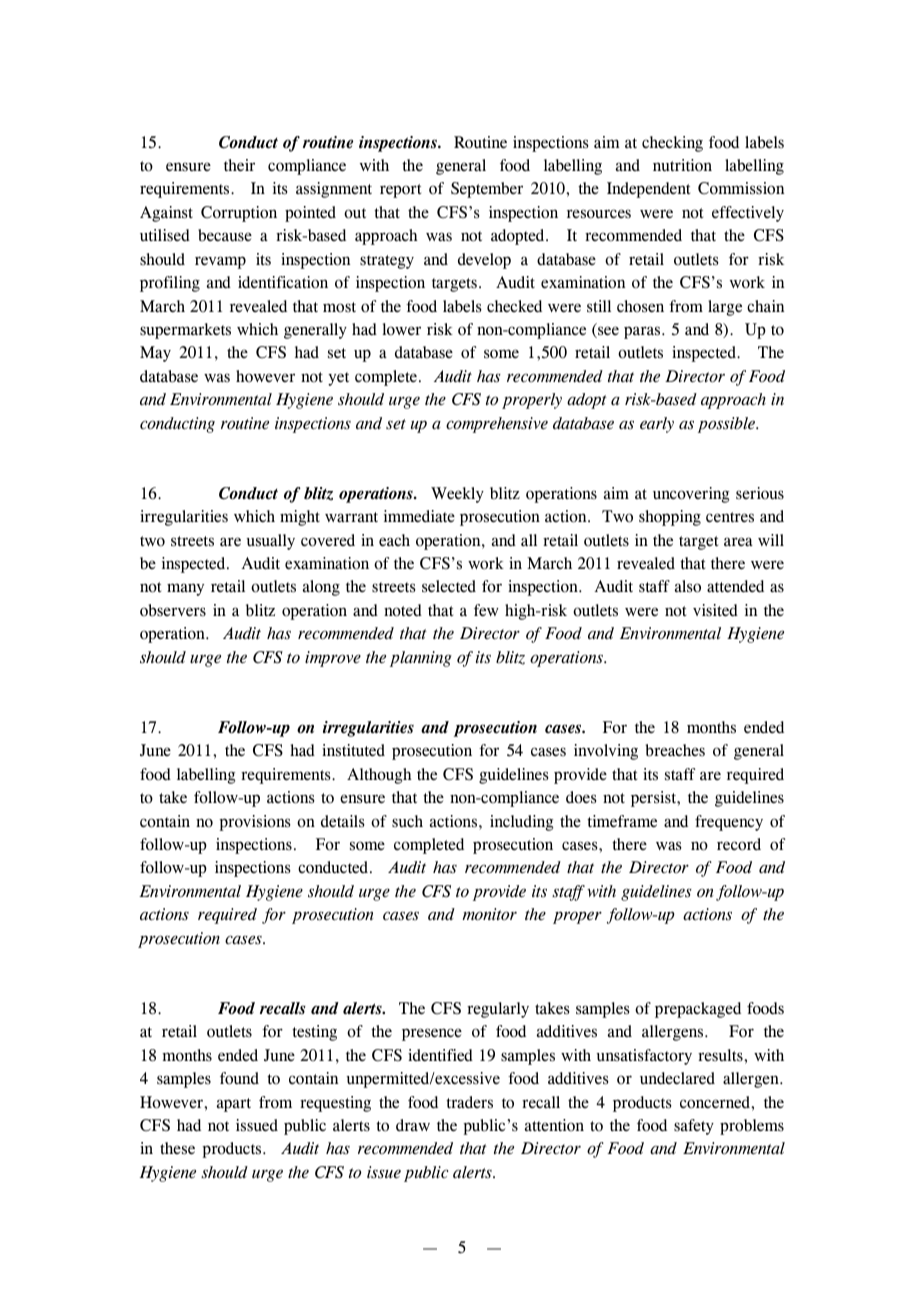 This page has width=924, height=1308. What do you see at coordinates (469, 1102) in the page?
I see `traders` at bounding box center [469, 1102].
